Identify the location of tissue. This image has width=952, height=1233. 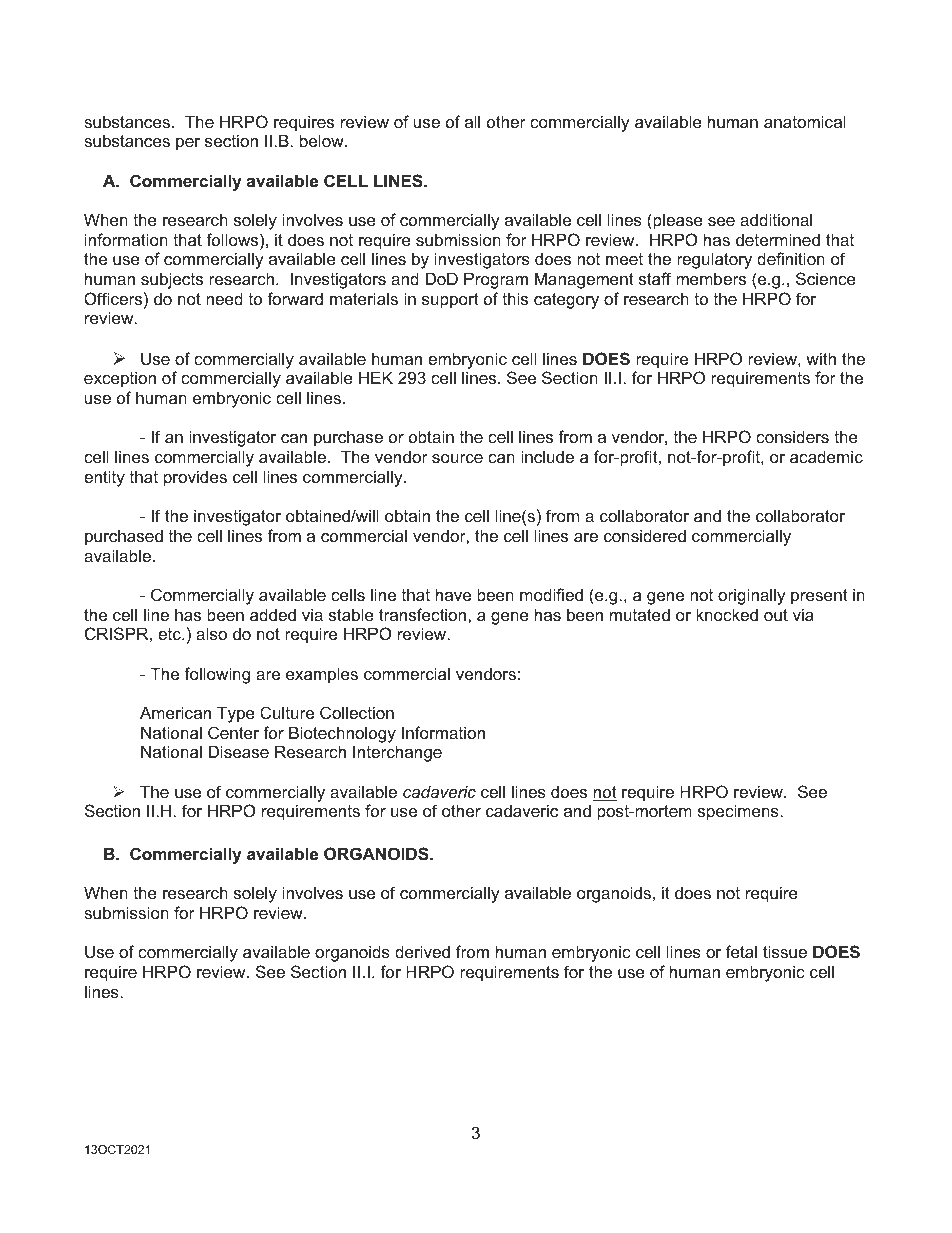
(785, 951).
